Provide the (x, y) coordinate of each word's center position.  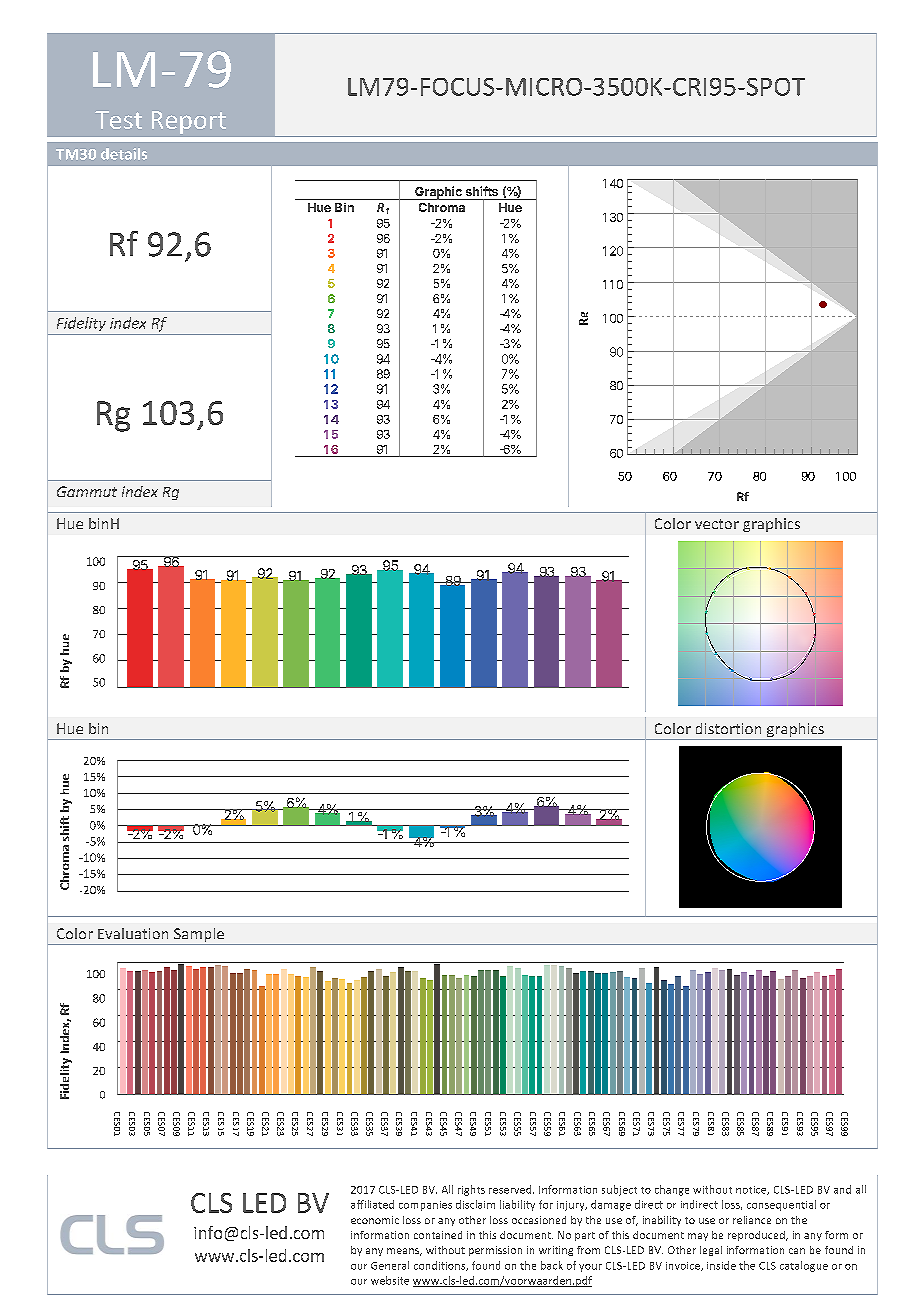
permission (495, 1251)
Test (118, 120)
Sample (199, 936)
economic (375, 1220)
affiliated (372, 1204)
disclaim (475, 1204)
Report (189, 122)
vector (717, 524)
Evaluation (133, 933)
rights (471, 1190)
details (124, 154)
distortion (728, 728)
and (842, 1189)
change (672, 1190)
